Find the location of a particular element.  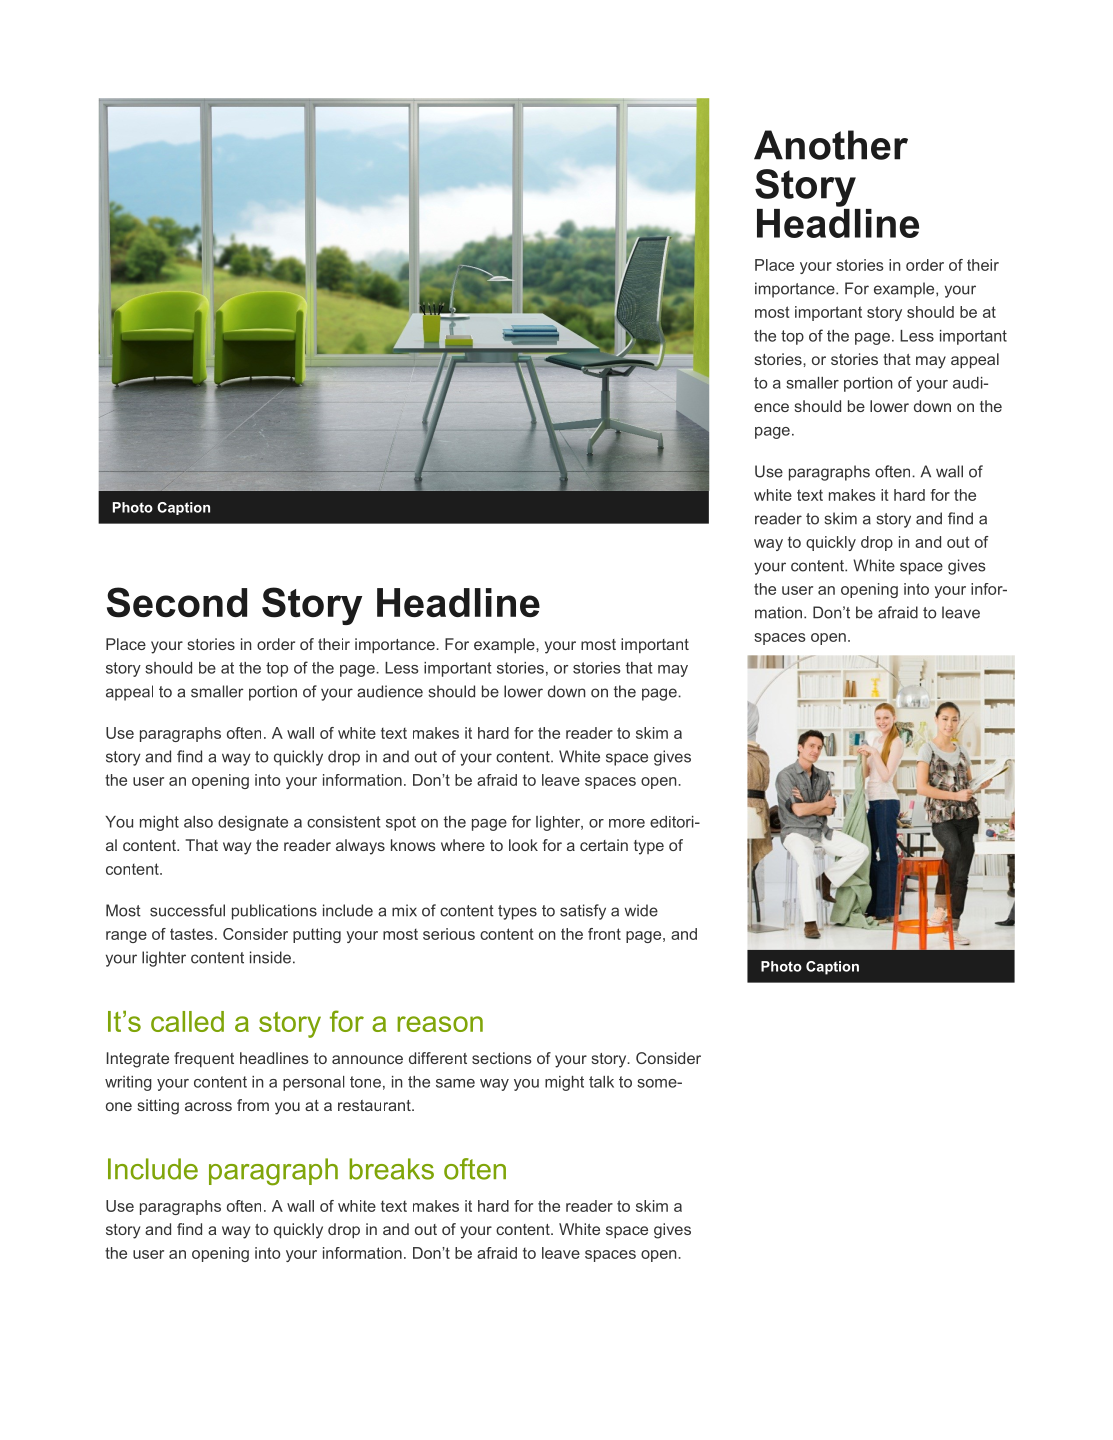

across is located at coordinates (208, 1106).
